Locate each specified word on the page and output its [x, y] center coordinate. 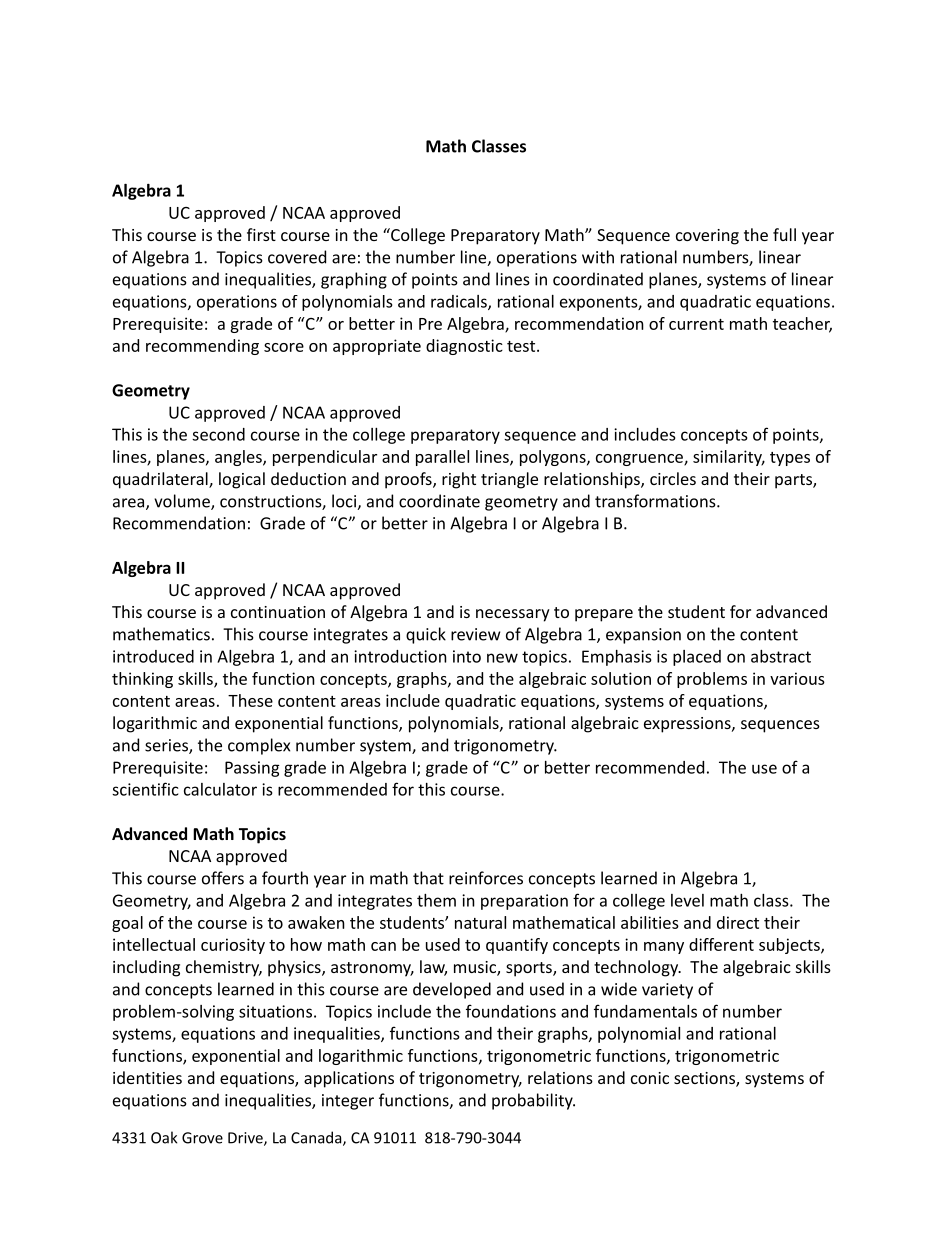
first [261, 234]
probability [533, 1101]
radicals [460, 302]
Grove [202, 1138]
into [467, 656]
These [250, 700]
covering [707, 237]
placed [697, 658]
